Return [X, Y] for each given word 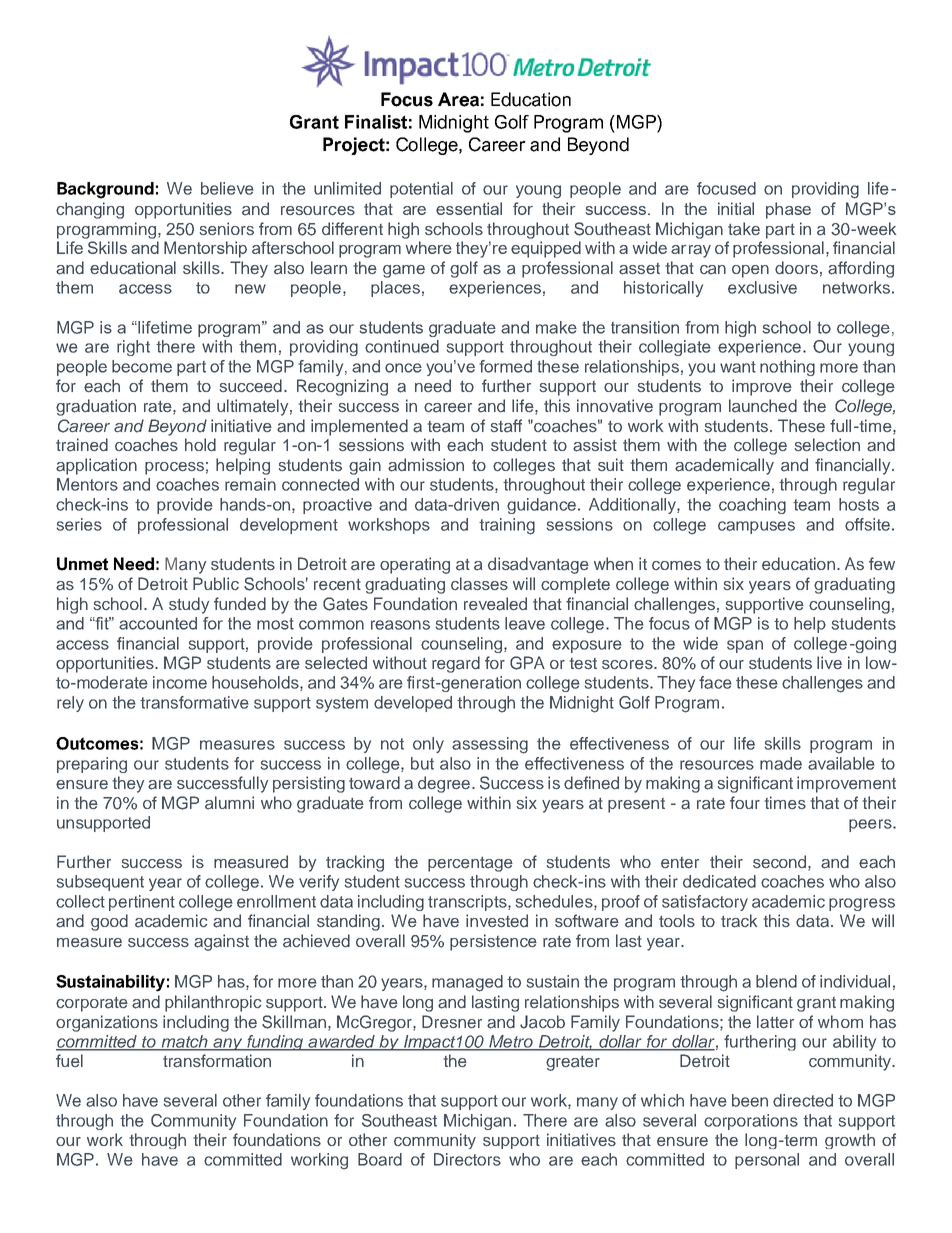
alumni [229, 803]
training [507, 526]
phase [788, 210]
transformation [217, 1061]
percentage [470, 864]
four [745, 802]
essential [469, 208]
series [79, 524]
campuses [756, 527]
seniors [227, 228]
